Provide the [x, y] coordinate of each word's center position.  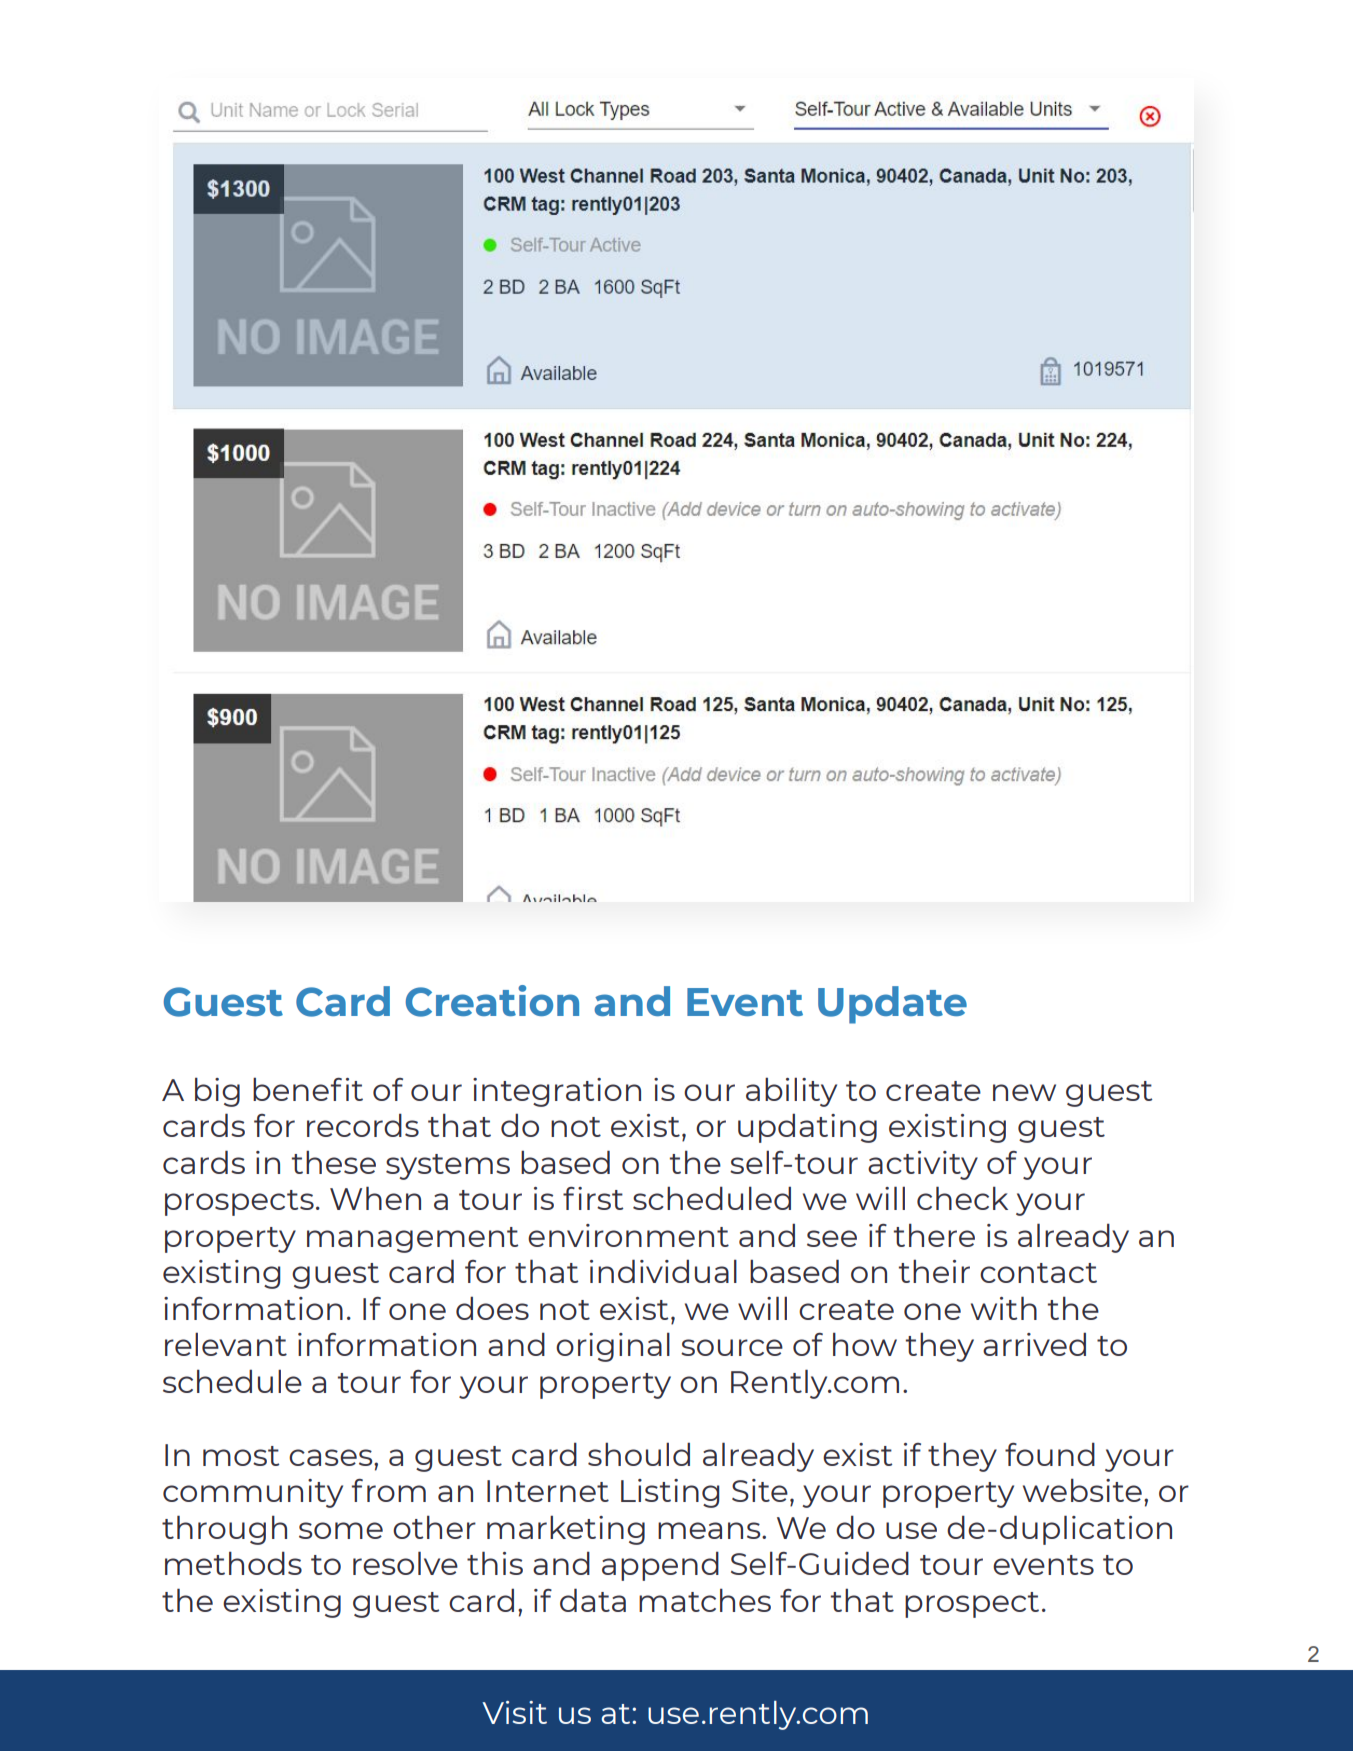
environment [628, 1235]
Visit [514, 1712]
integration [557, 1092]
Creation [492, 1001]
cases [332, 1457]
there [934, 1235]
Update [892, 1005]
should [639, 1454]
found [1050, 1454]
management [412, 1240]
